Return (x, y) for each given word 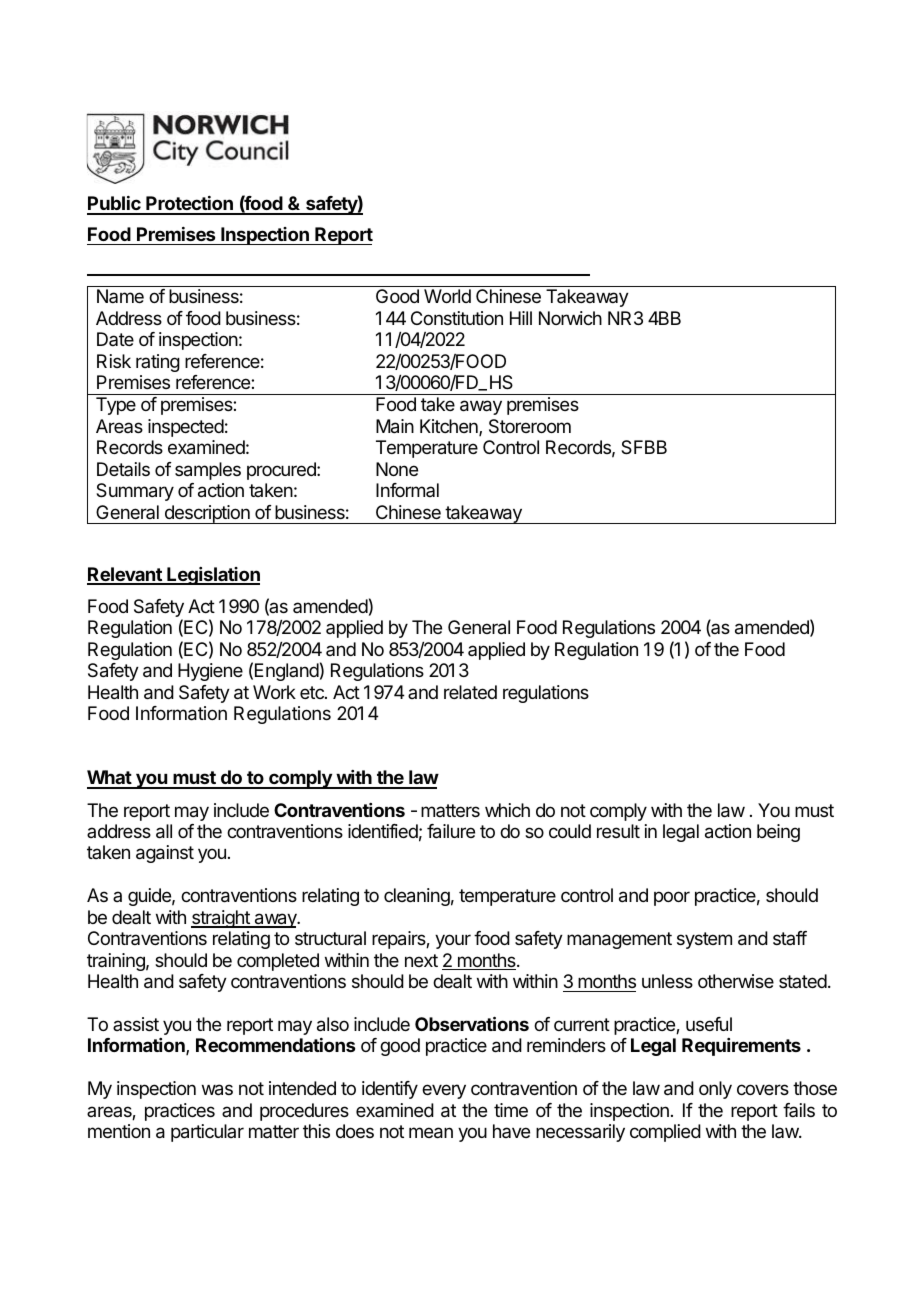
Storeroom (530, 426)
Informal (407, 490)
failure (451, 831)
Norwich (570, 318)
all (164, 831)
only (715, 1090)
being (778, 833)
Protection (189, 205)
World (447, 296)
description (207, 514)
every (444, 1091)
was (217, 1090)
